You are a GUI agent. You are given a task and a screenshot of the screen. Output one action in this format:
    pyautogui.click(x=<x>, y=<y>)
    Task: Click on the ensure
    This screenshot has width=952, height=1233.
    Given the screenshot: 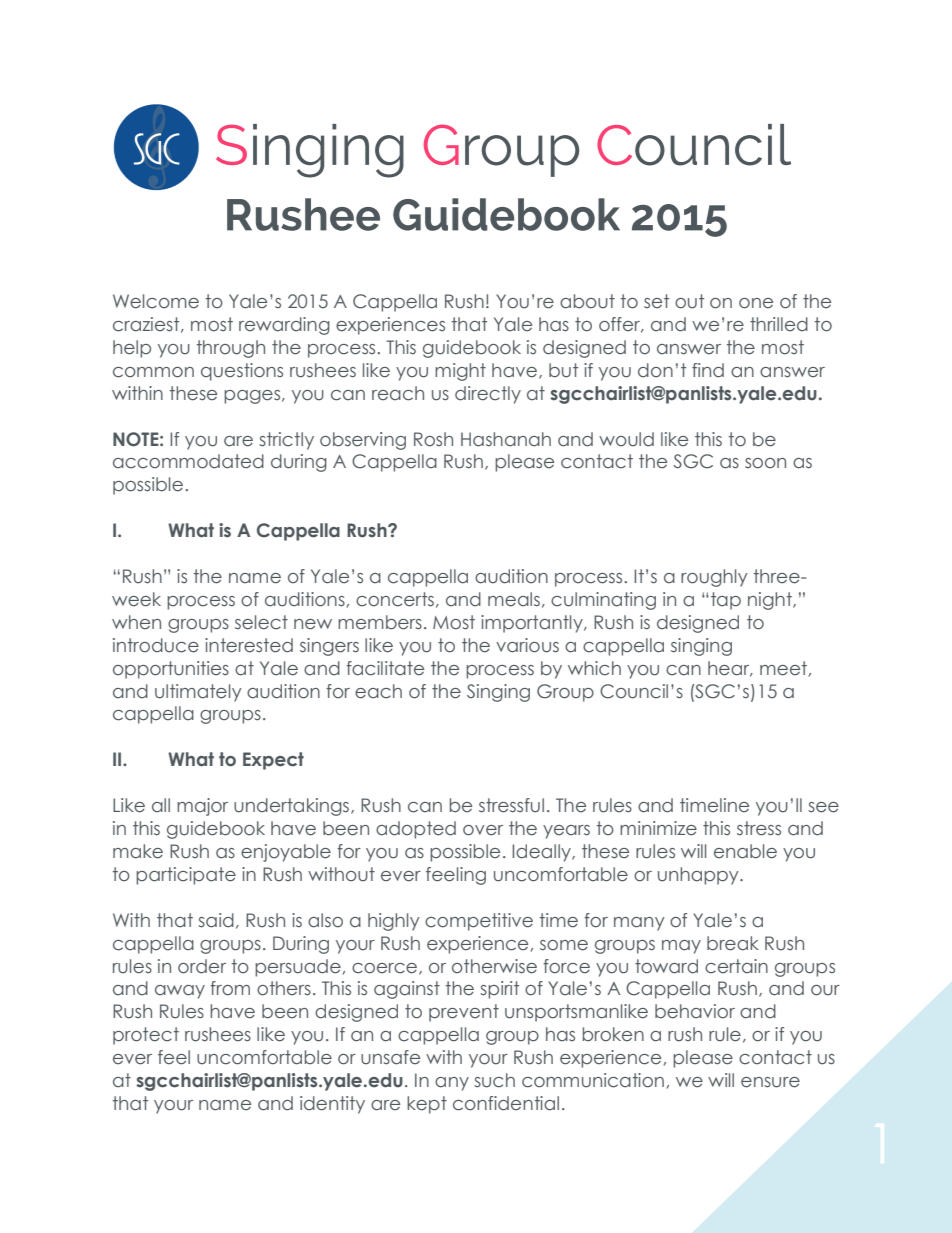 What is the action you would take?
    pyautogui.click(x=770, y=1082)
